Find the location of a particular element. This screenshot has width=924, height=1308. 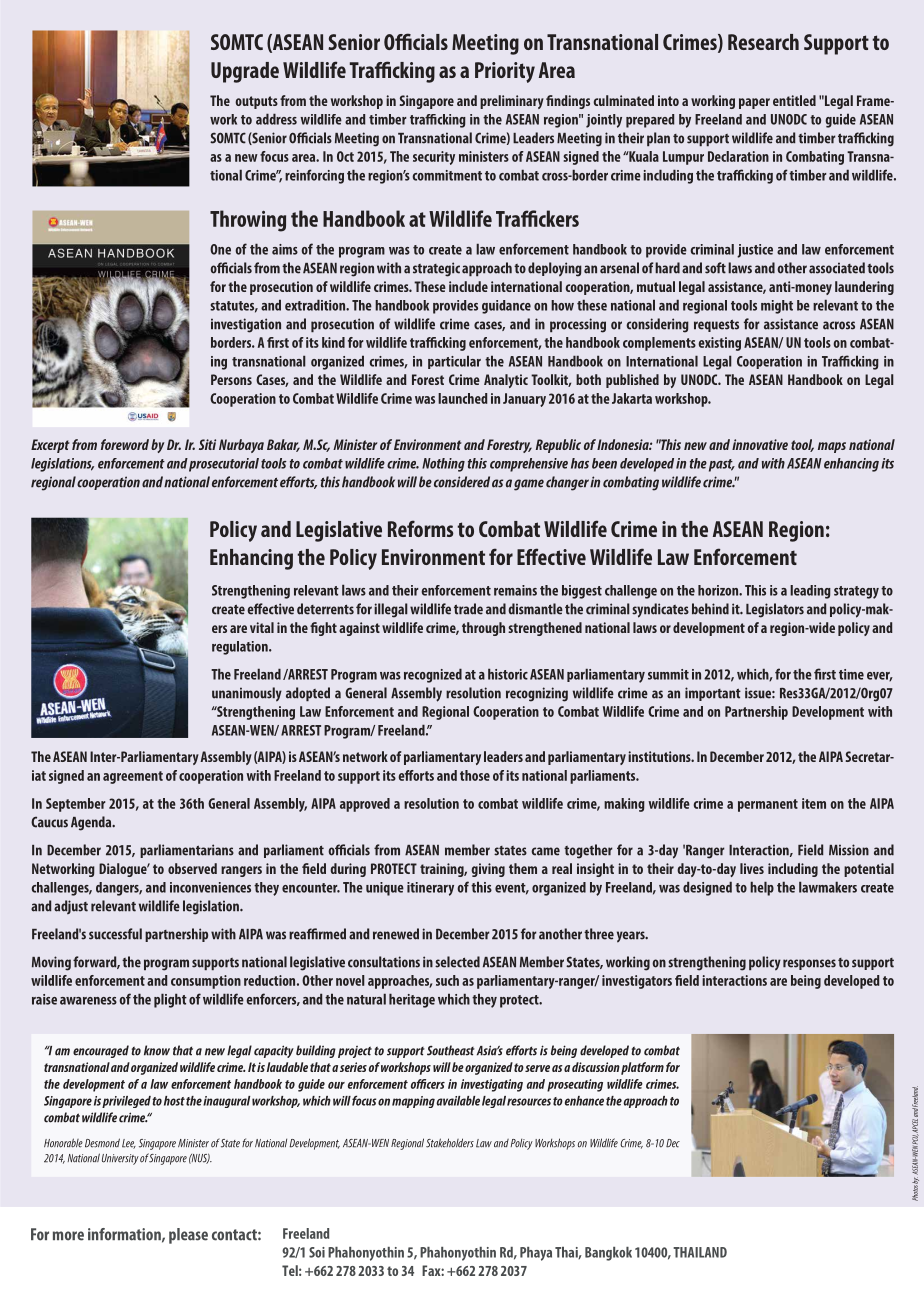

Upgrade is located at coordinates (245, 72).
